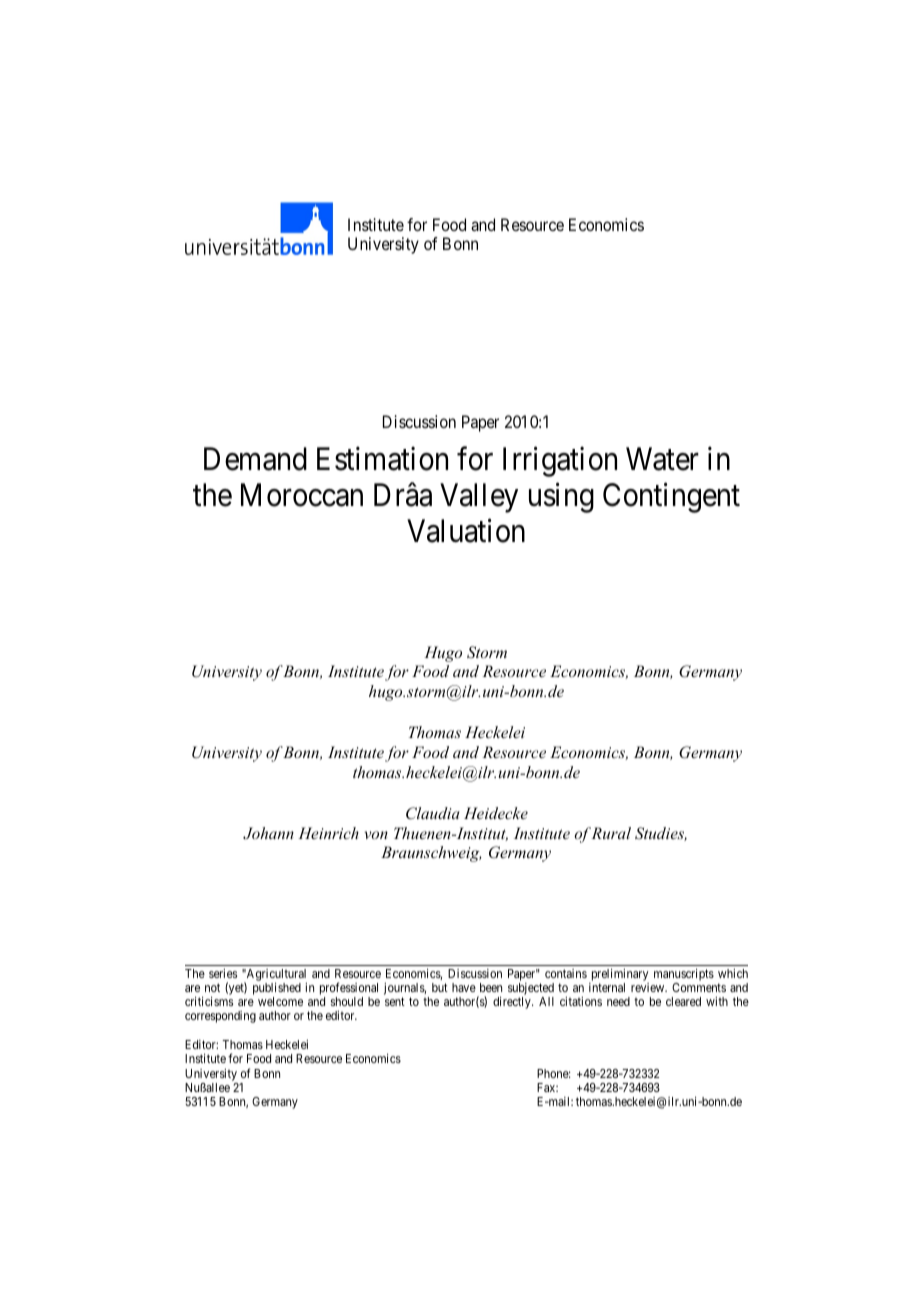 This screenshot has height=1308, width=924. Describe the element at coordinates (683, 1001) in the screenshot. I see `cleared` at that location.
